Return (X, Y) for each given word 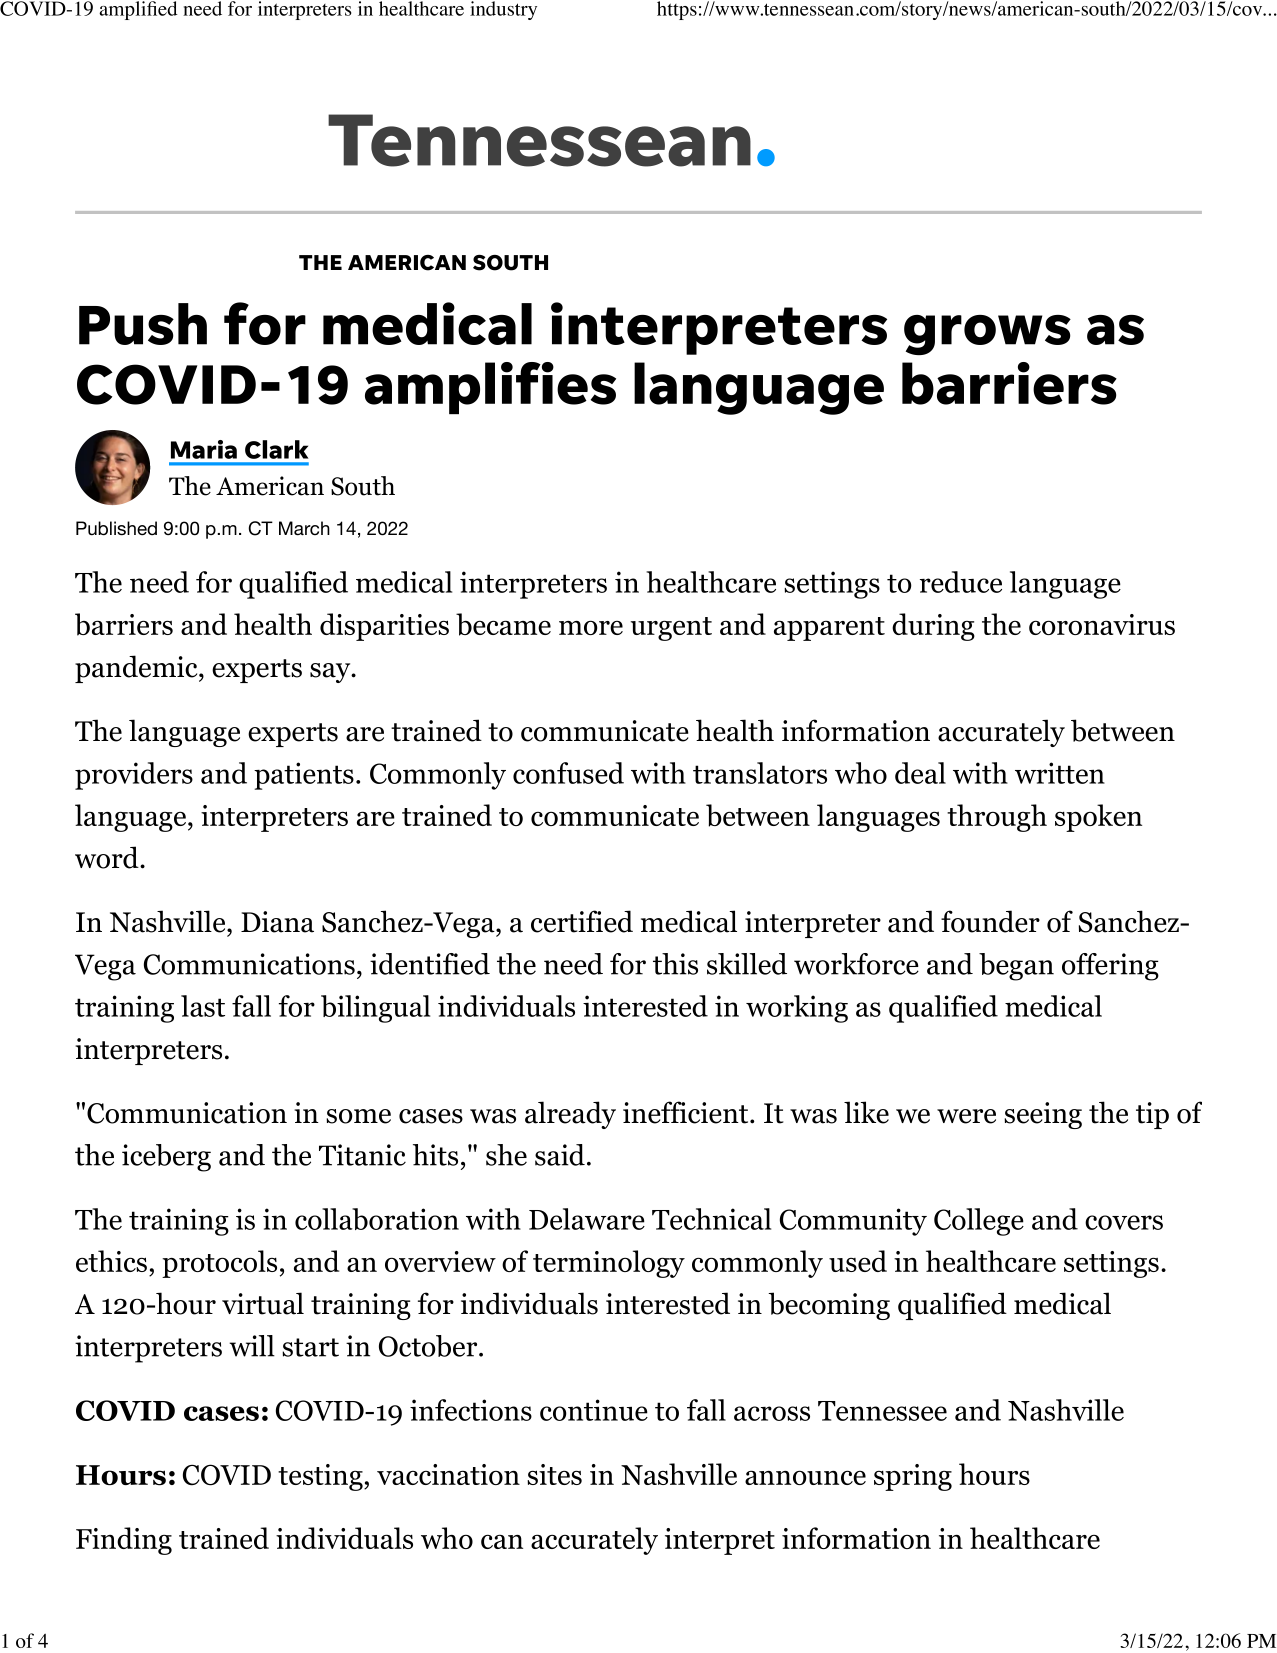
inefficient (687, 1112)
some (358, 1116)
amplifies (490, 388)
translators (760, 773)
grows (987, 335)
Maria (204, 449)
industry (503, 10)
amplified (138, 10)
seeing (1043, 1115)
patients (304, 776)
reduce (961, 582)
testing (321, 1477)
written (1060, 773)
